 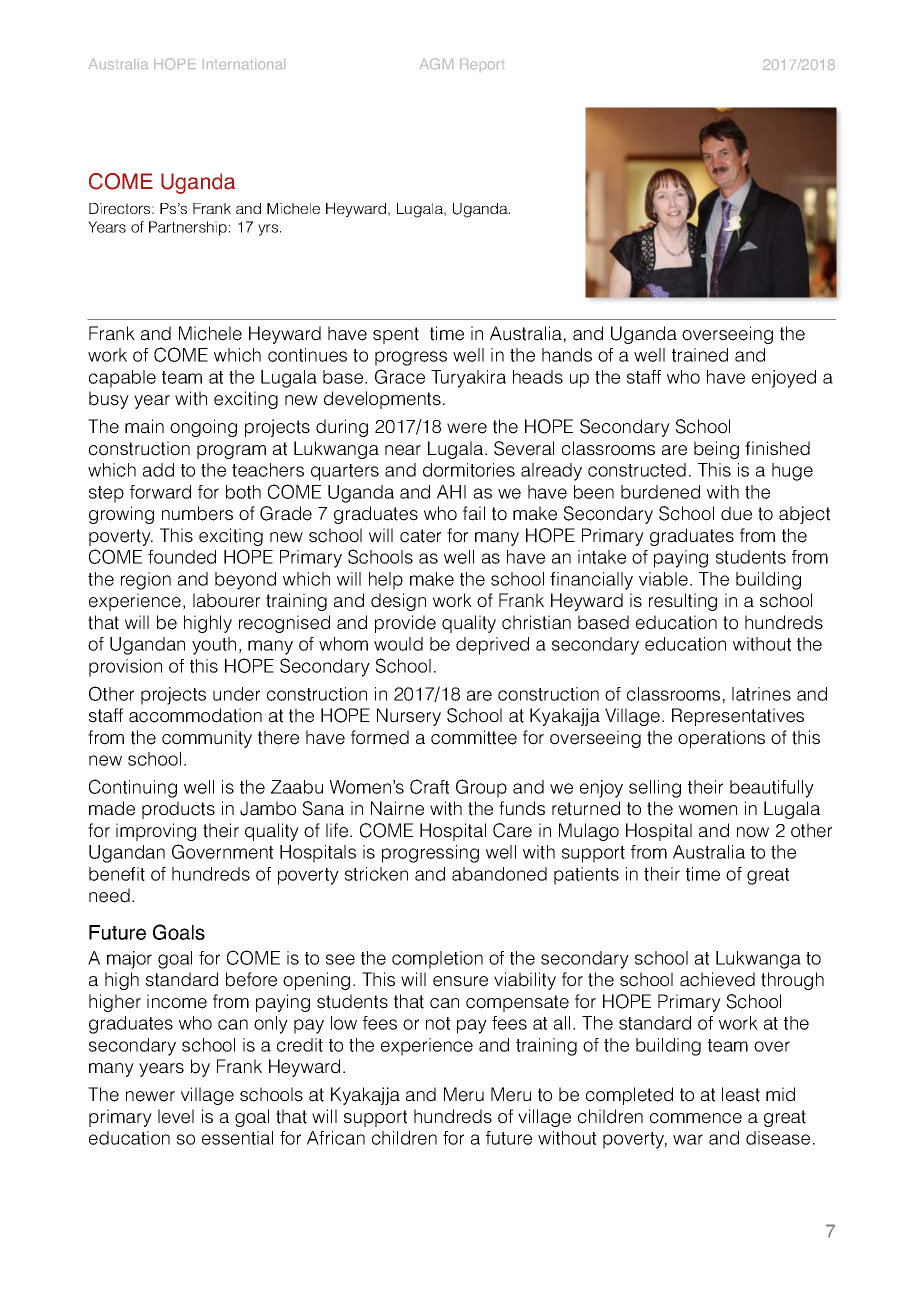 I want to click on International, so click(x=244, y=64).
